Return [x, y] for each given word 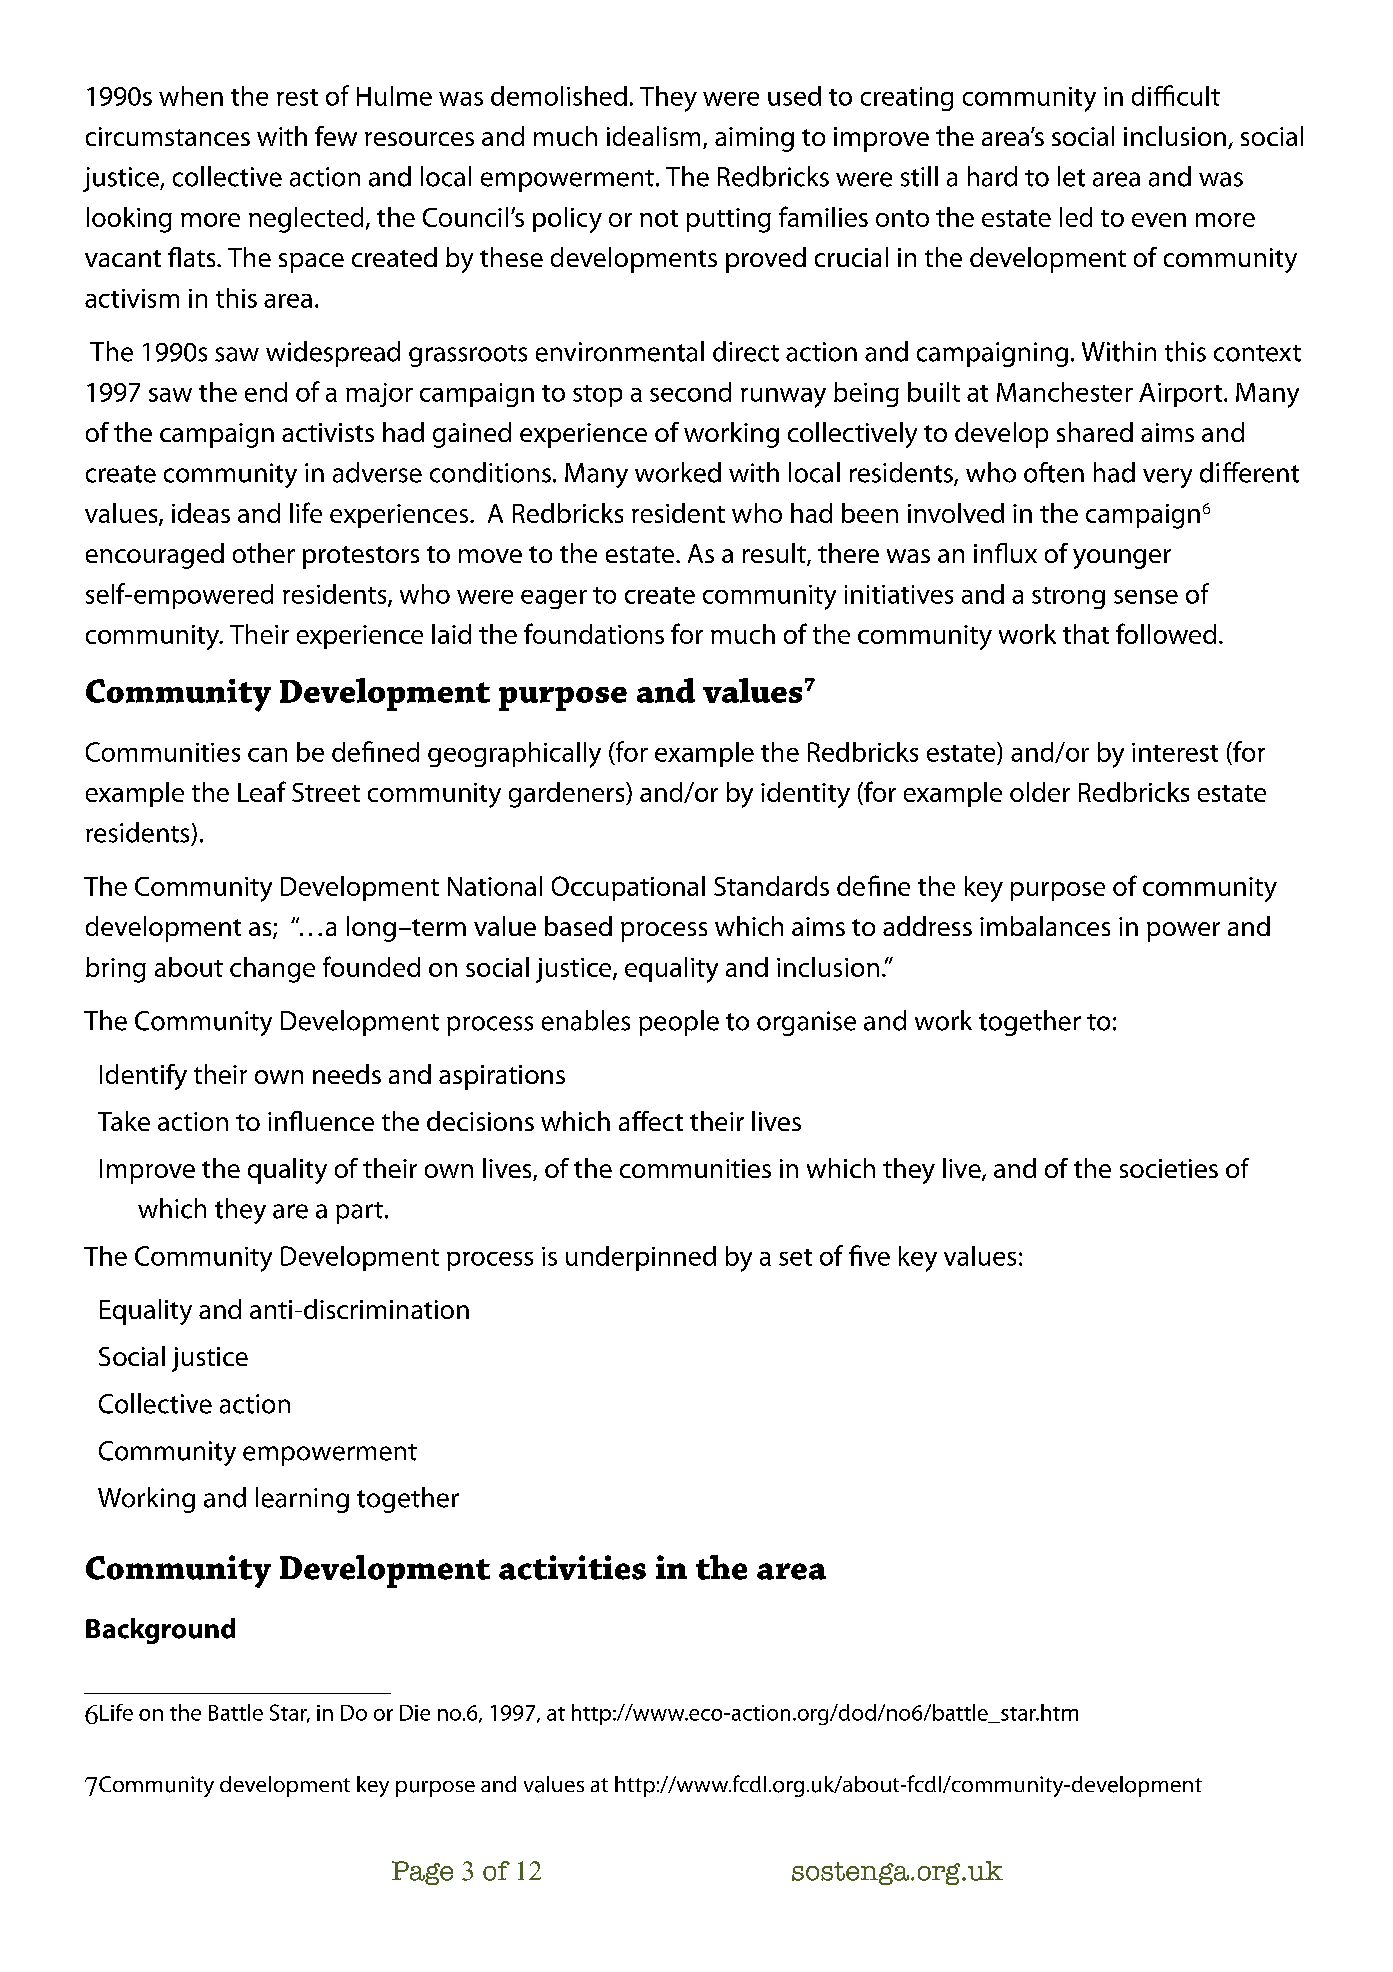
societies [1169, 1168]
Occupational [628, 888]
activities [572, 1567]
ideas [201, 513]
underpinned [641, 1258]
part [359, 1213]
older [1040, 792]
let [1071, 176]
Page [422, 1873]
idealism [653, 136]
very [1167, 478]
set [795, 1257]
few [336, 136]
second [690, 392]
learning [302, 1500]
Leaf [262, 791]
